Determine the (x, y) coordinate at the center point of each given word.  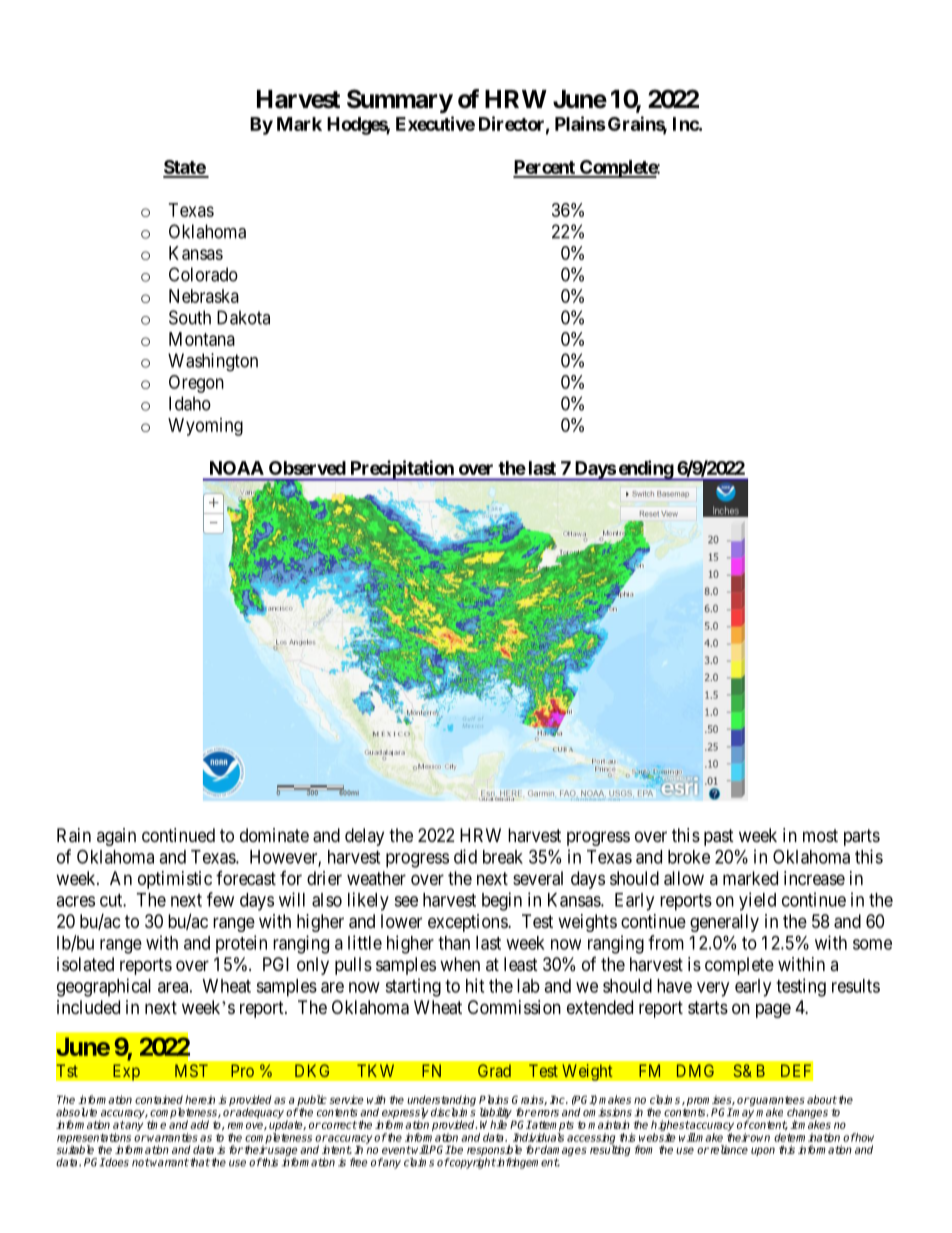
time (156, 1124)
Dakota (243, 317)
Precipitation (402, 470)
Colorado (203, 274)
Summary (400, 101)
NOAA (237, 468)
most (820, 835)
